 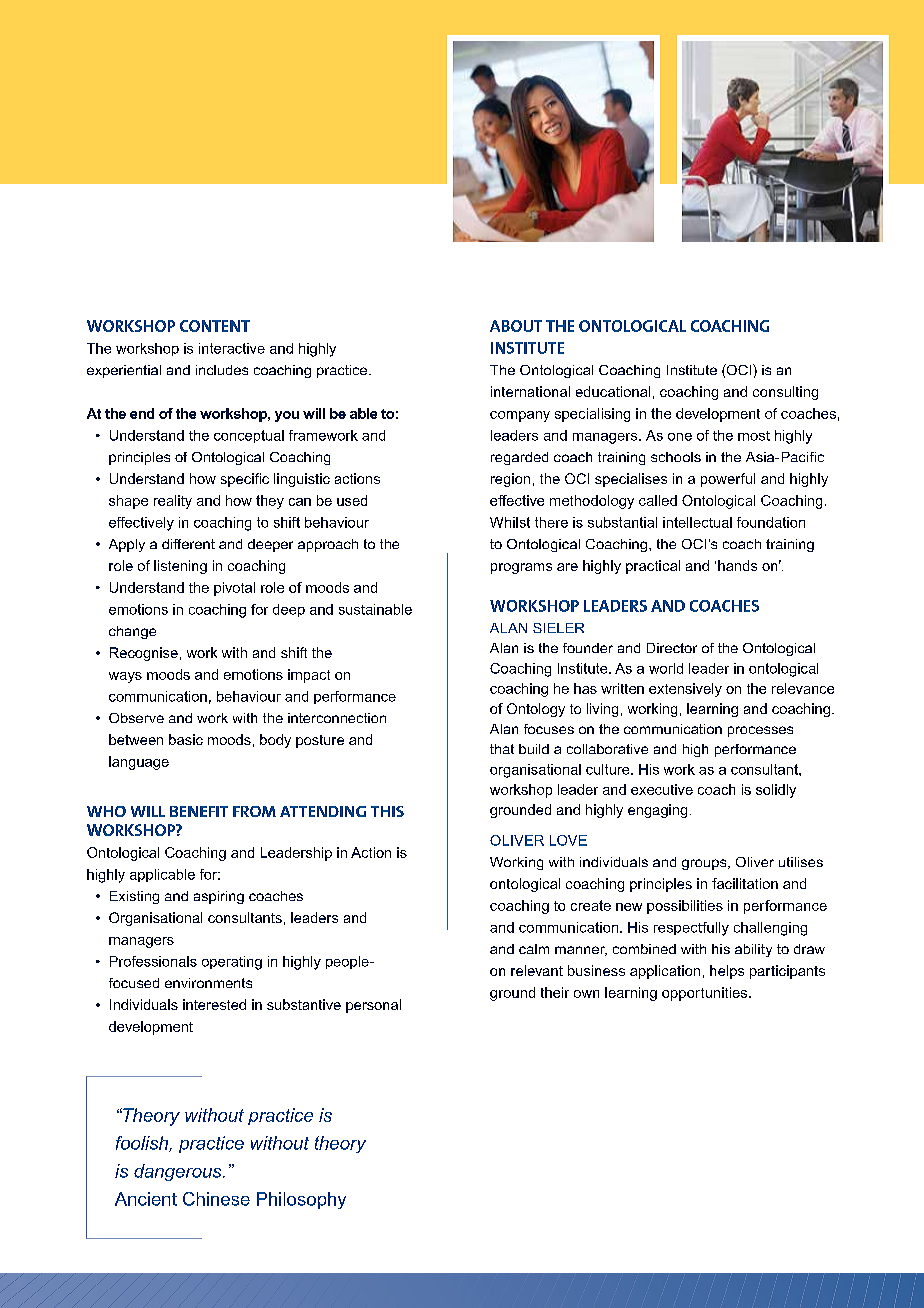 I want to click on ABOUT, so click(x=516, y=326).
